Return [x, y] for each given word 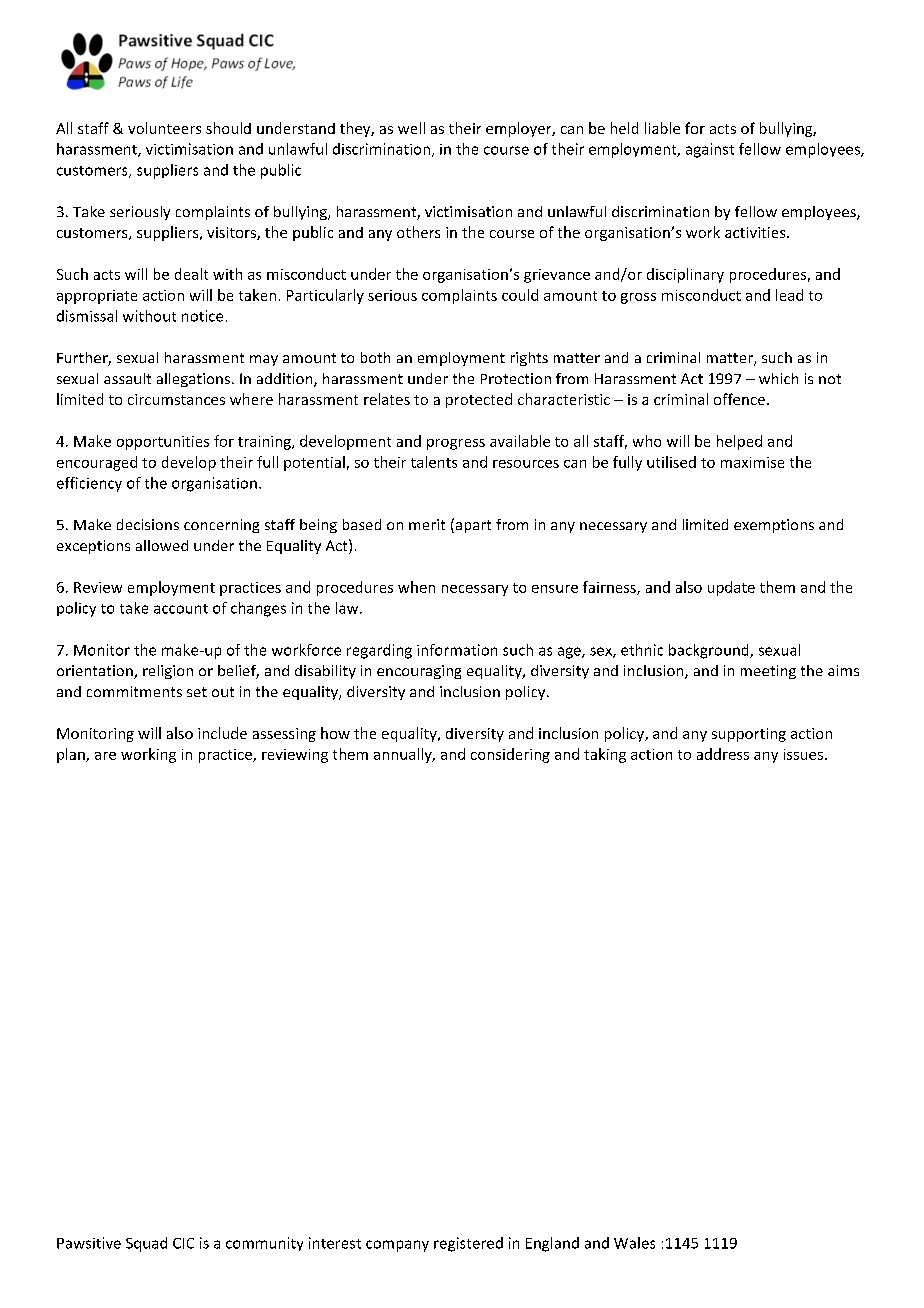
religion [168, 672]
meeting [768, 672]
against [710, 150]
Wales [634, 1243]
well [411, 128]
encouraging [419, 672]
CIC [183, 1243]
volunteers [164, 128]
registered [468, 1244]
